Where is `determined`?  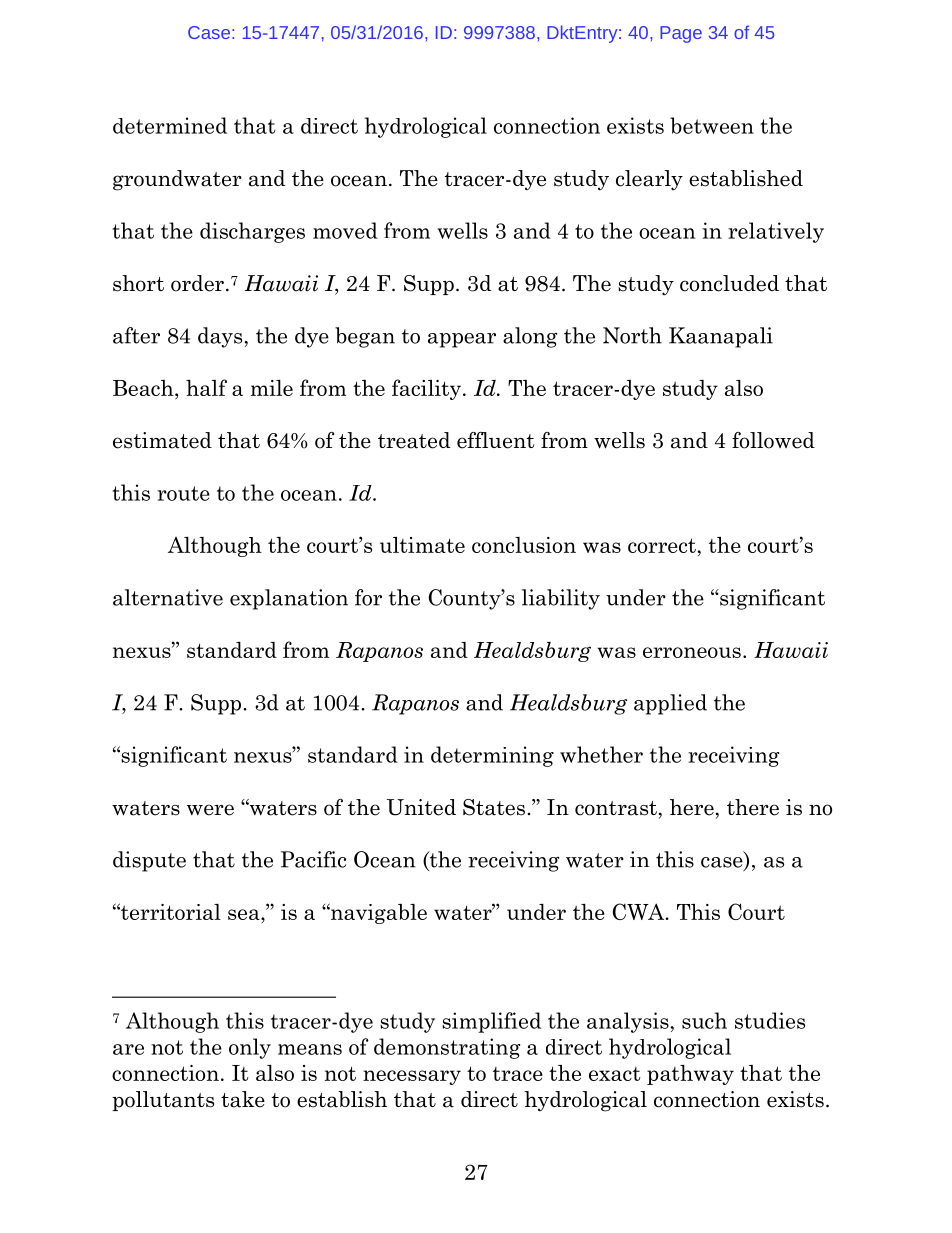
determined is located at coordinates (170, 125).
